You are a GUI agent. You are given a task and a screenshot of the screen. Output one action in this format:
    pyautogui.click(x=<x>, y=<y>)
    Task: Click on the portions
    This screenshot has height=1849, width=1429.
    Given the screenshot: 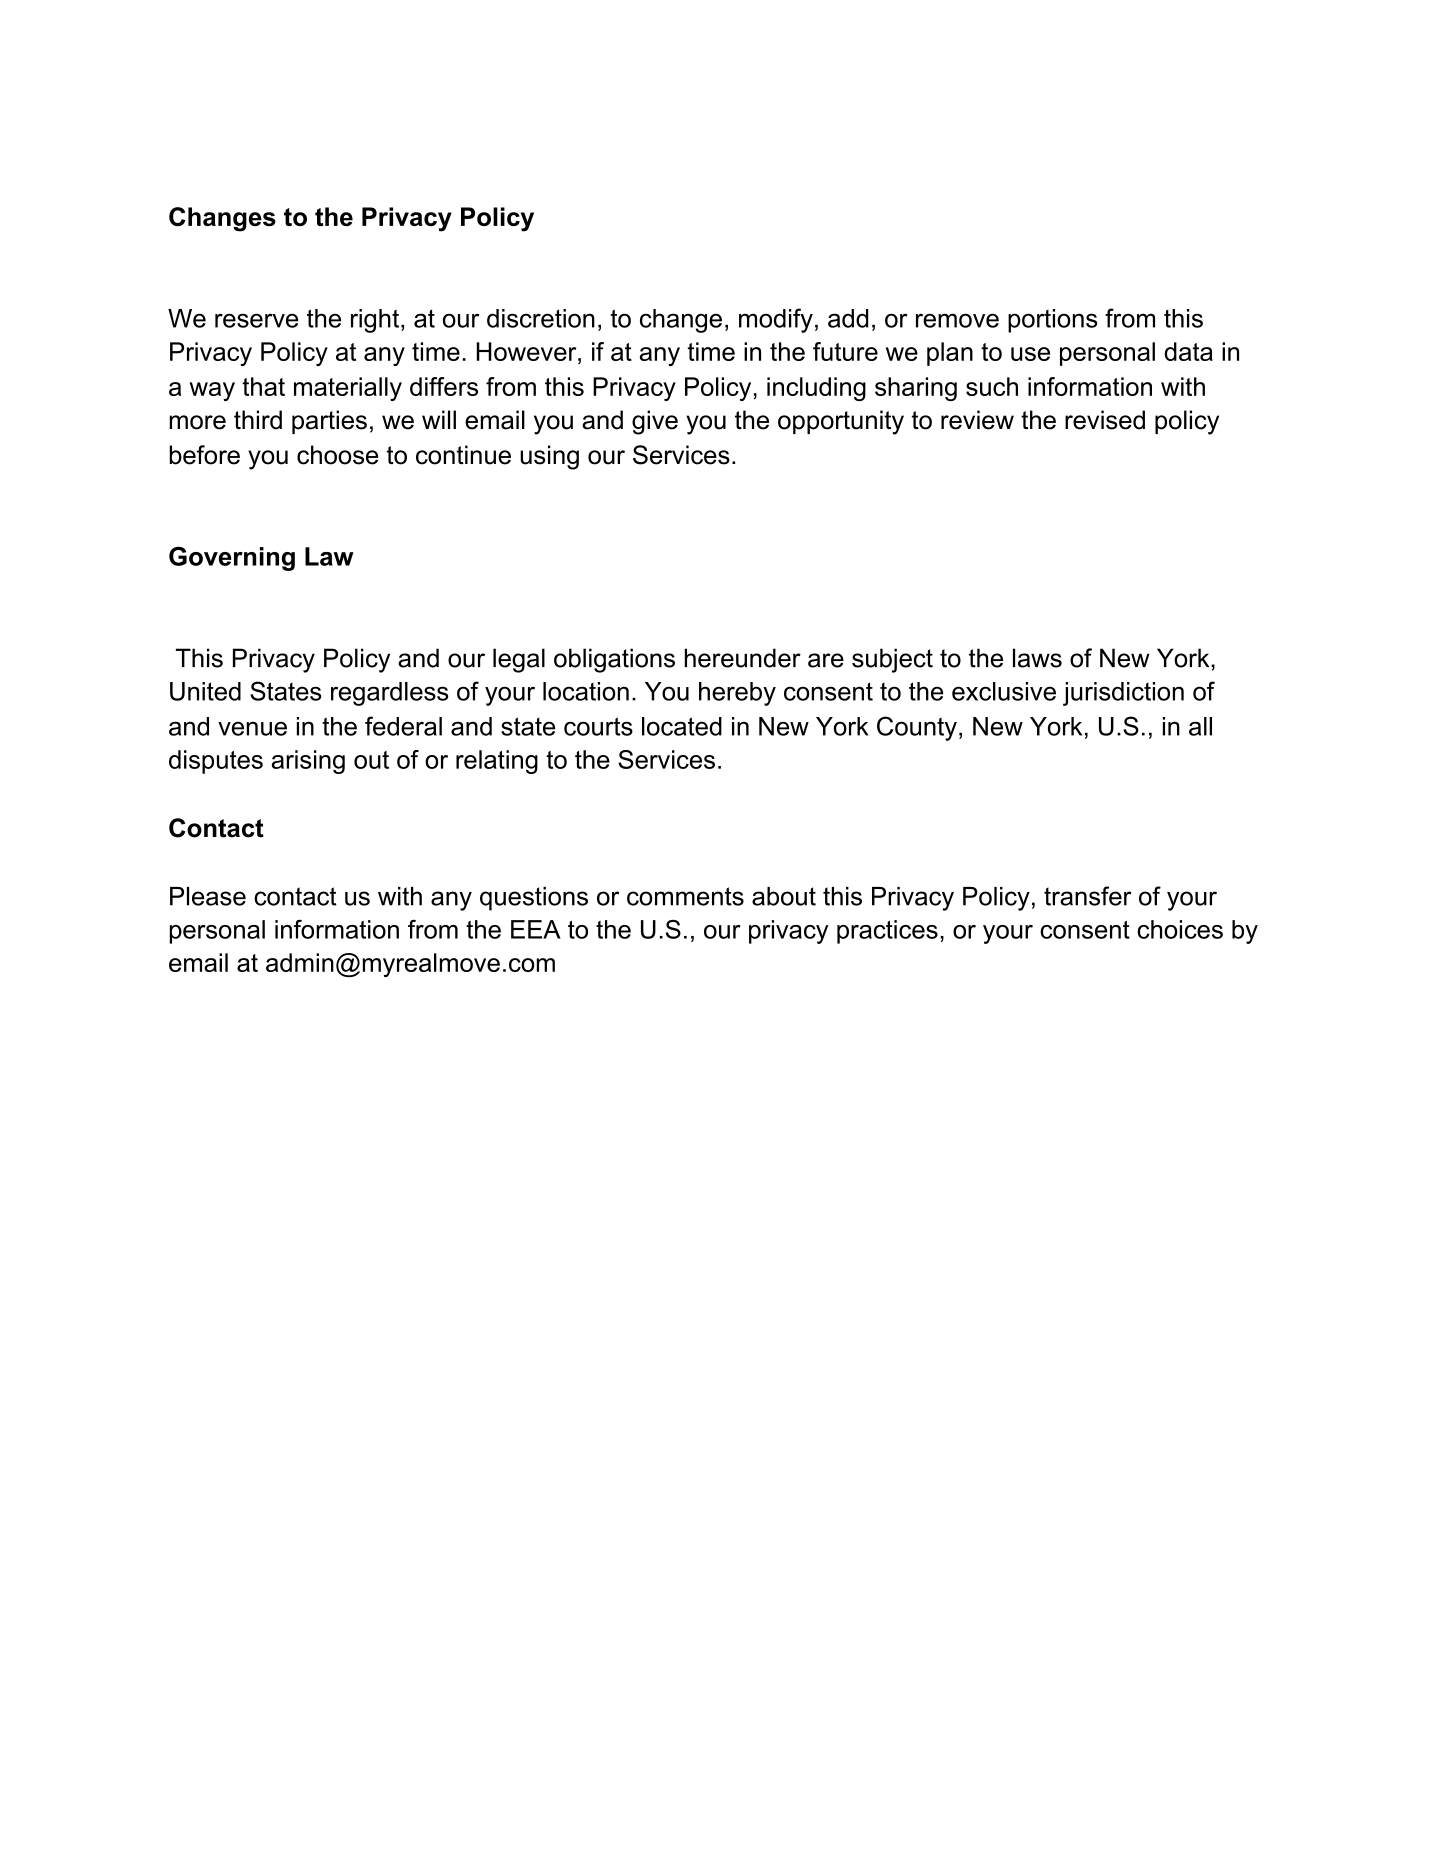 What is the action you would take?
    pyautogui.click(x=1053, y=321)
